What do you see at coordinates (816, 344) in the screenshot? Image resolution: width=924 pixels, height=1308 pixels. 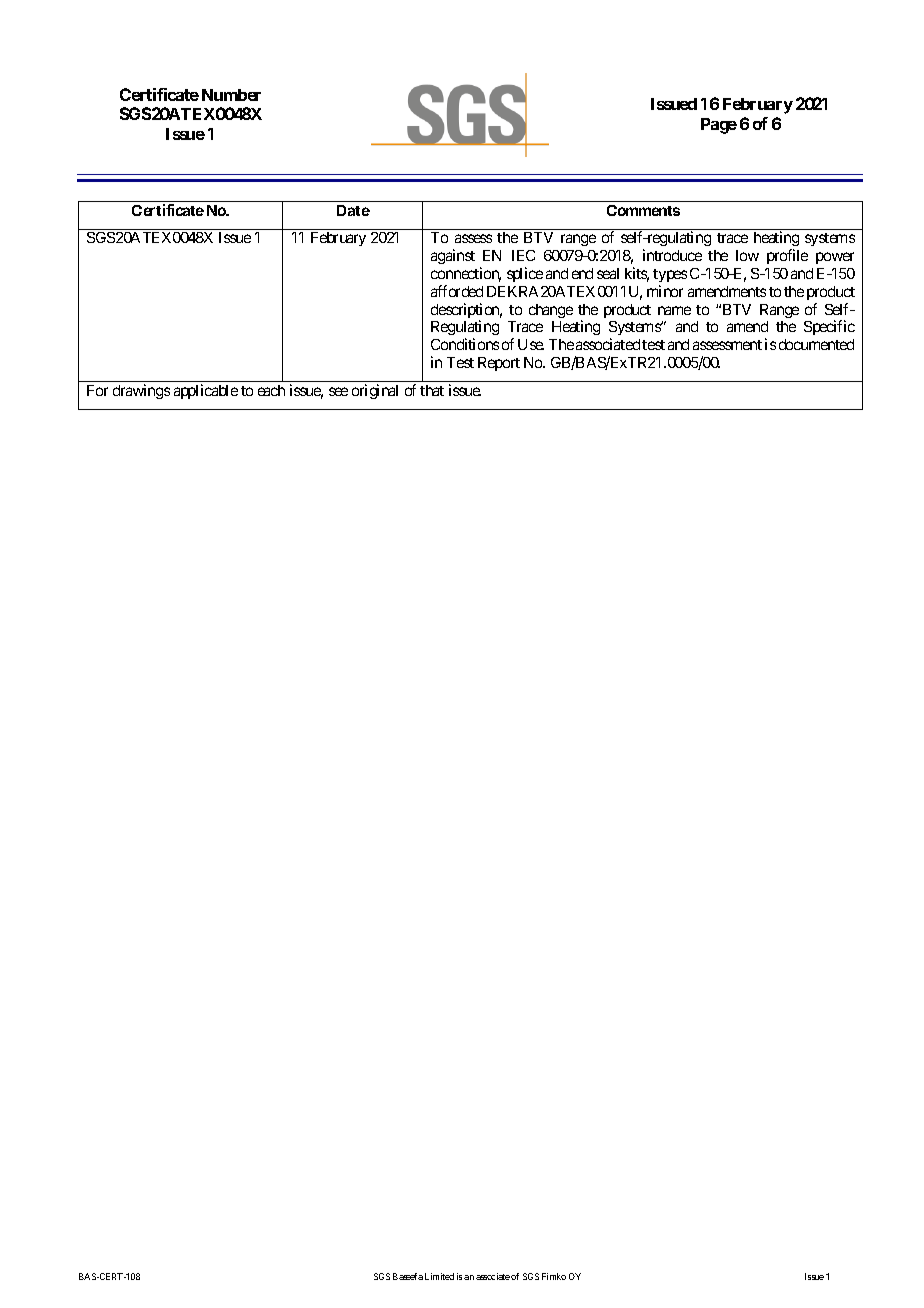 I see `documented` at bounding box center [816, 344].
